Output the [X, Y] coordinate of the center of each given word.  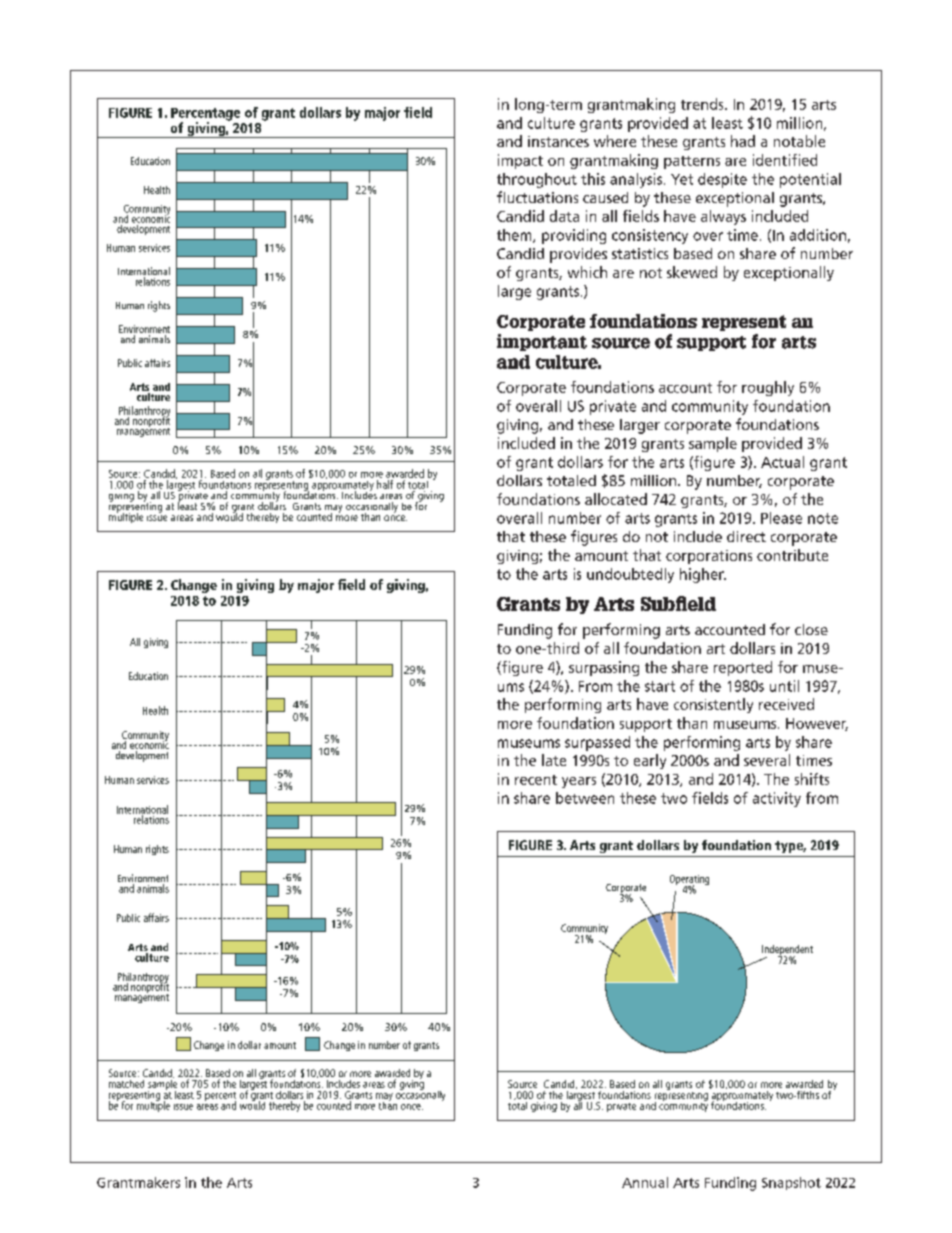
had [743, 141]
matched [126, 1084]
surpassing [604, 668]
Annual [645, 1182]
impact [520, 161]
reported [743, 668]
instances [558, 141]
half [385, 484]
